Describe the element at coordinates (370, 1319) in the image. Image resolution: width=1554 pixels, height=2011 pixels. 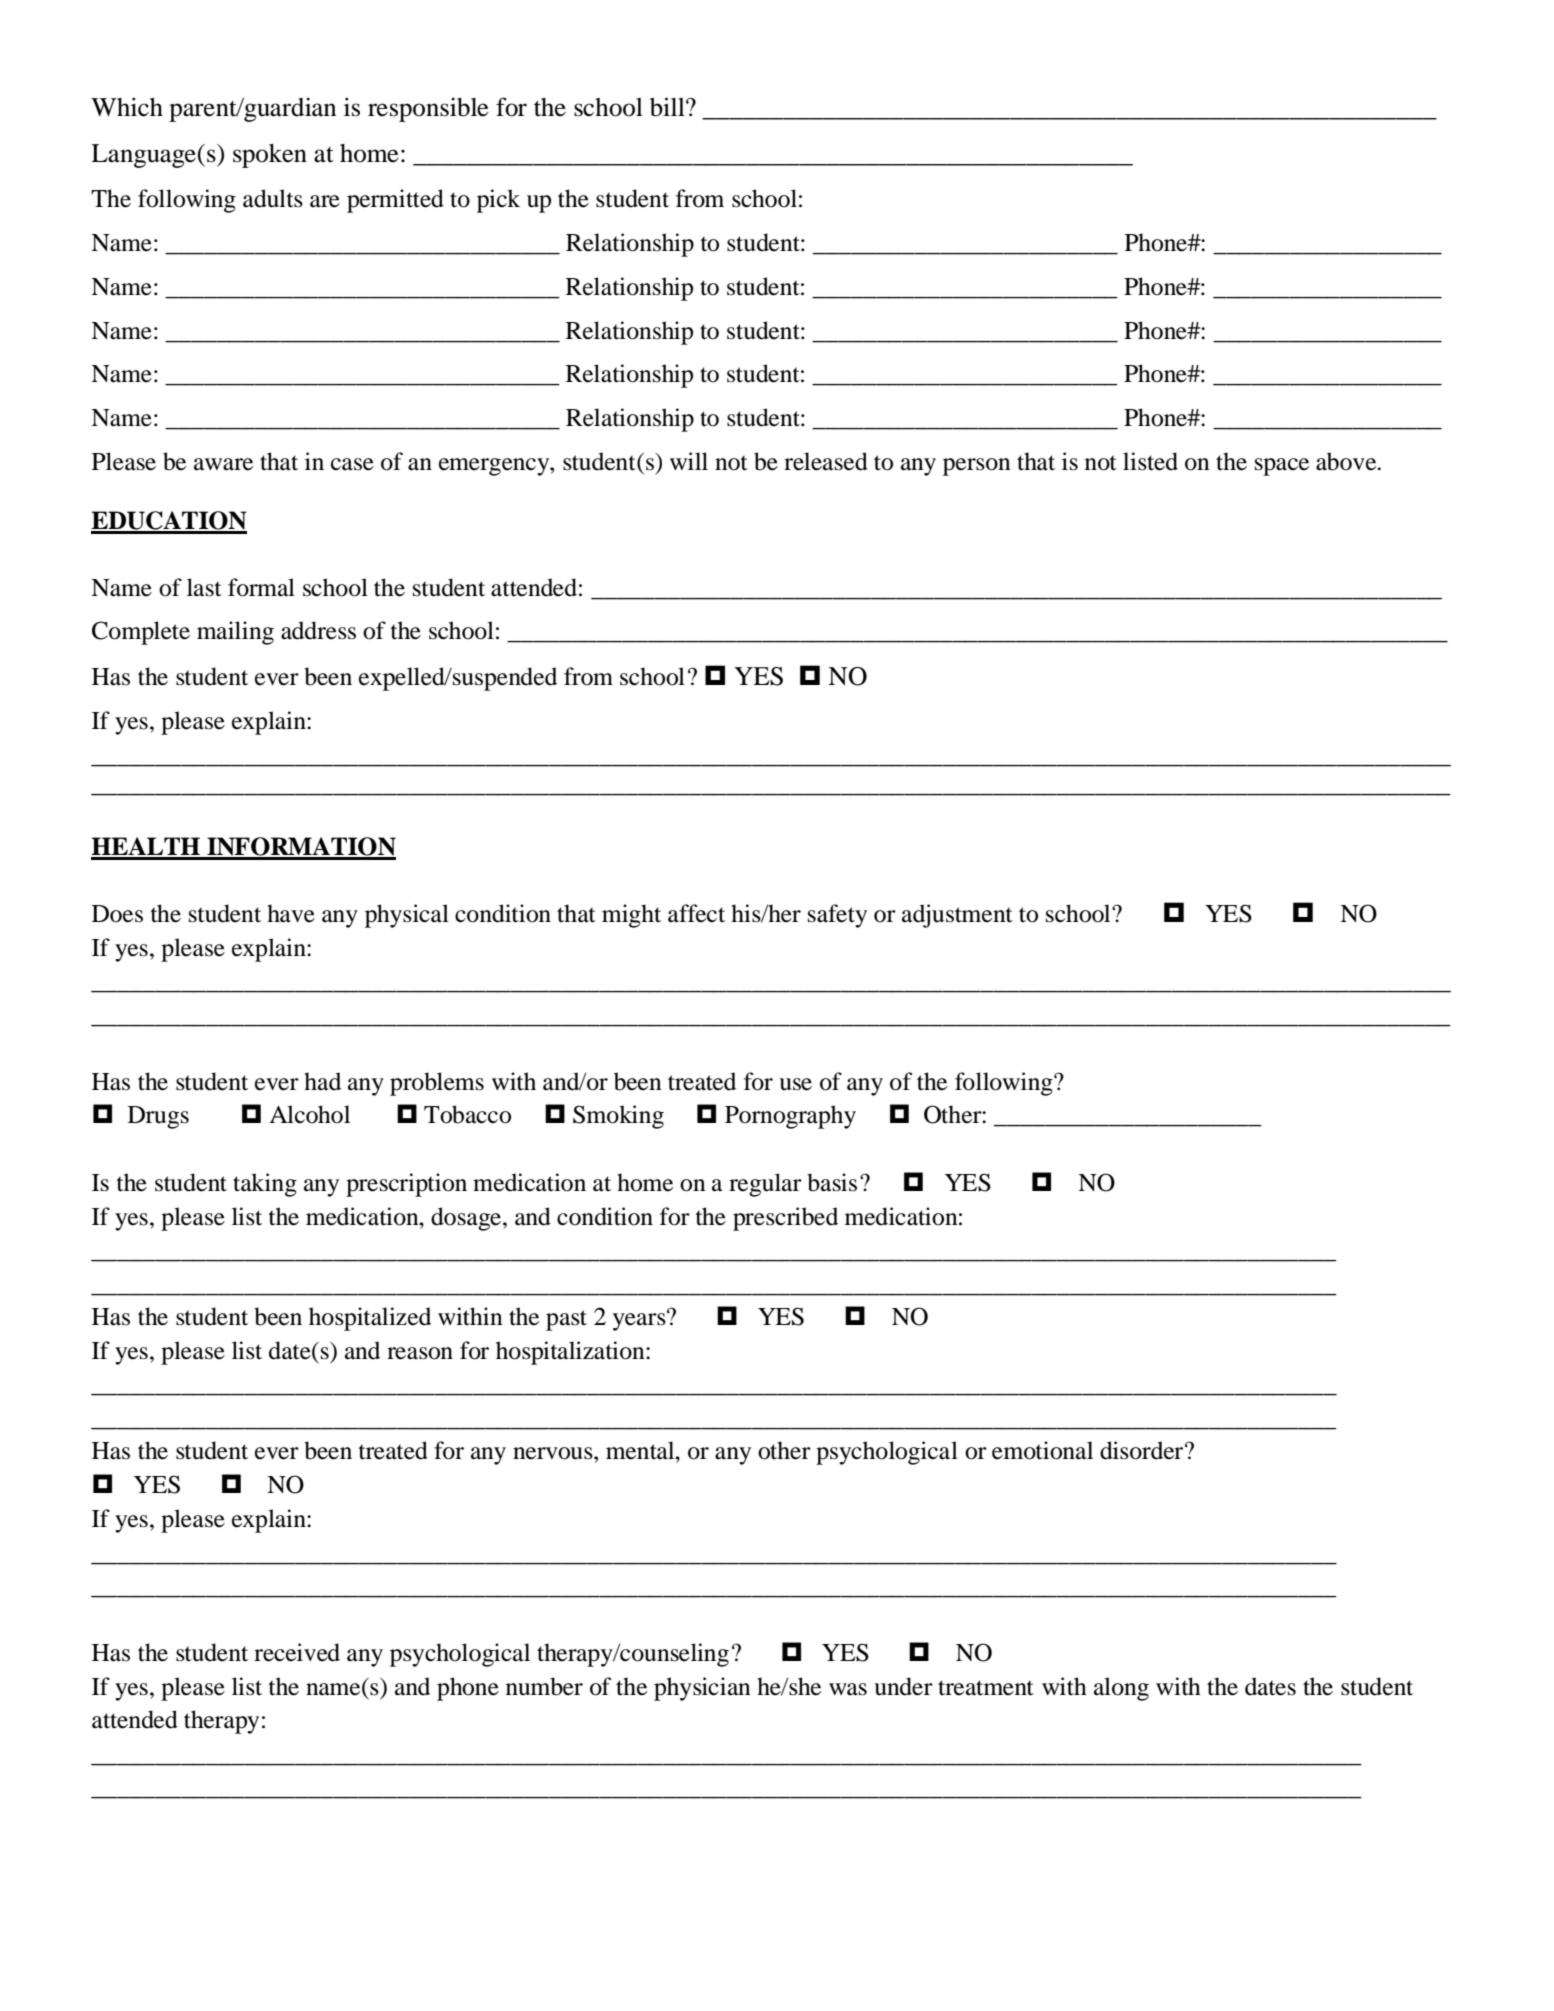
I see `hospitalized` at that location.
